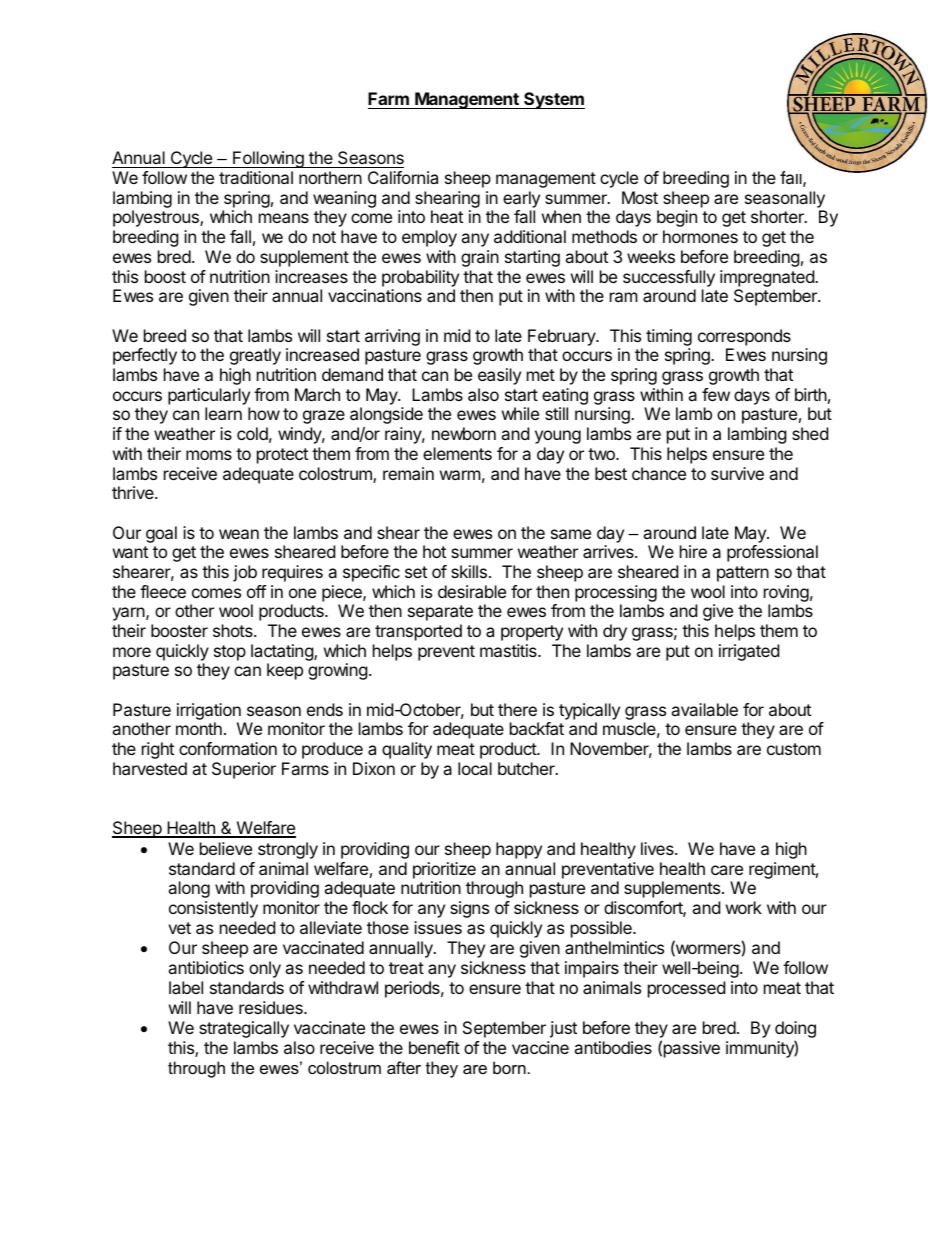  I want to click on traditional, so click(256, 177).
